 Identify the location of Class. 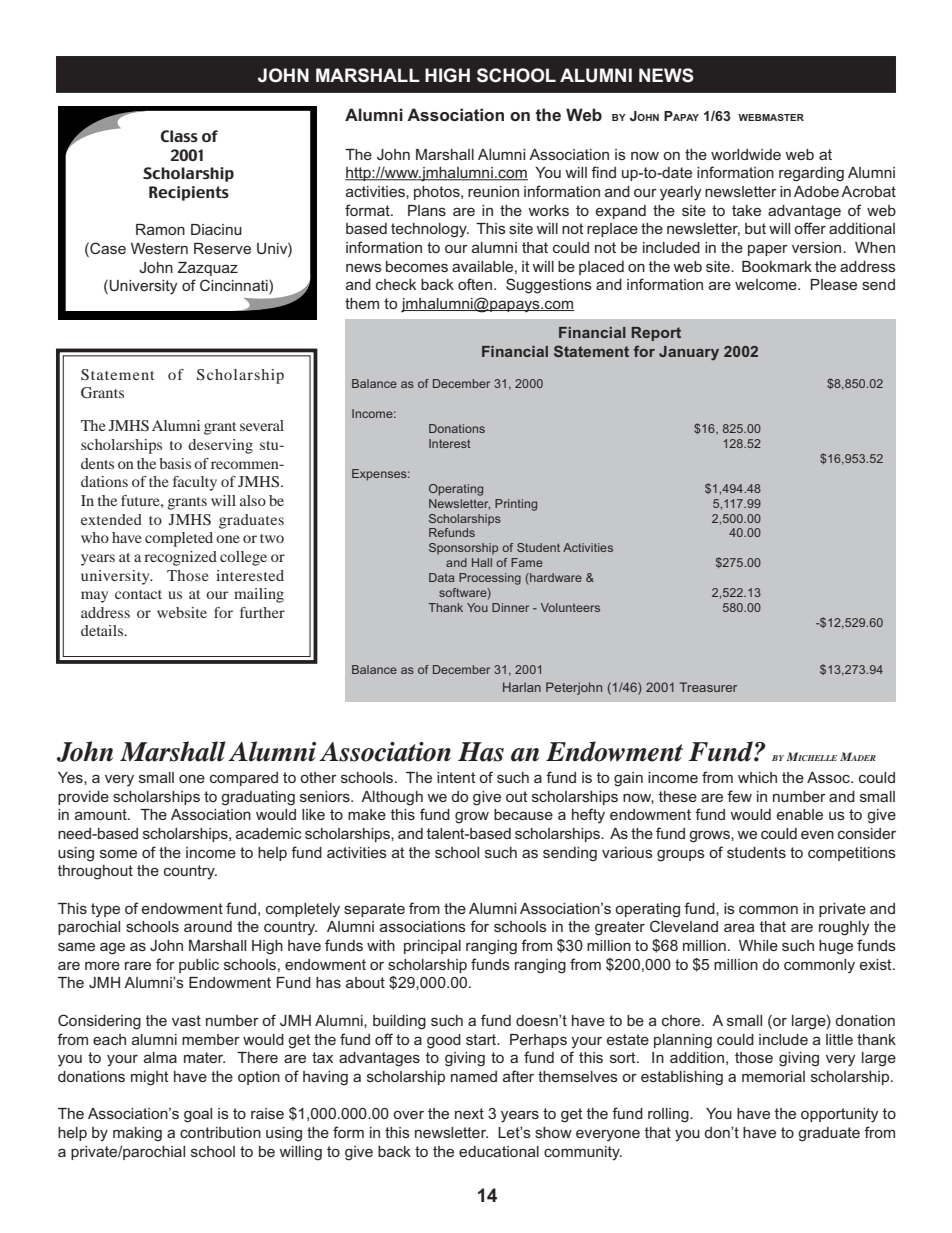
(179, 136).
